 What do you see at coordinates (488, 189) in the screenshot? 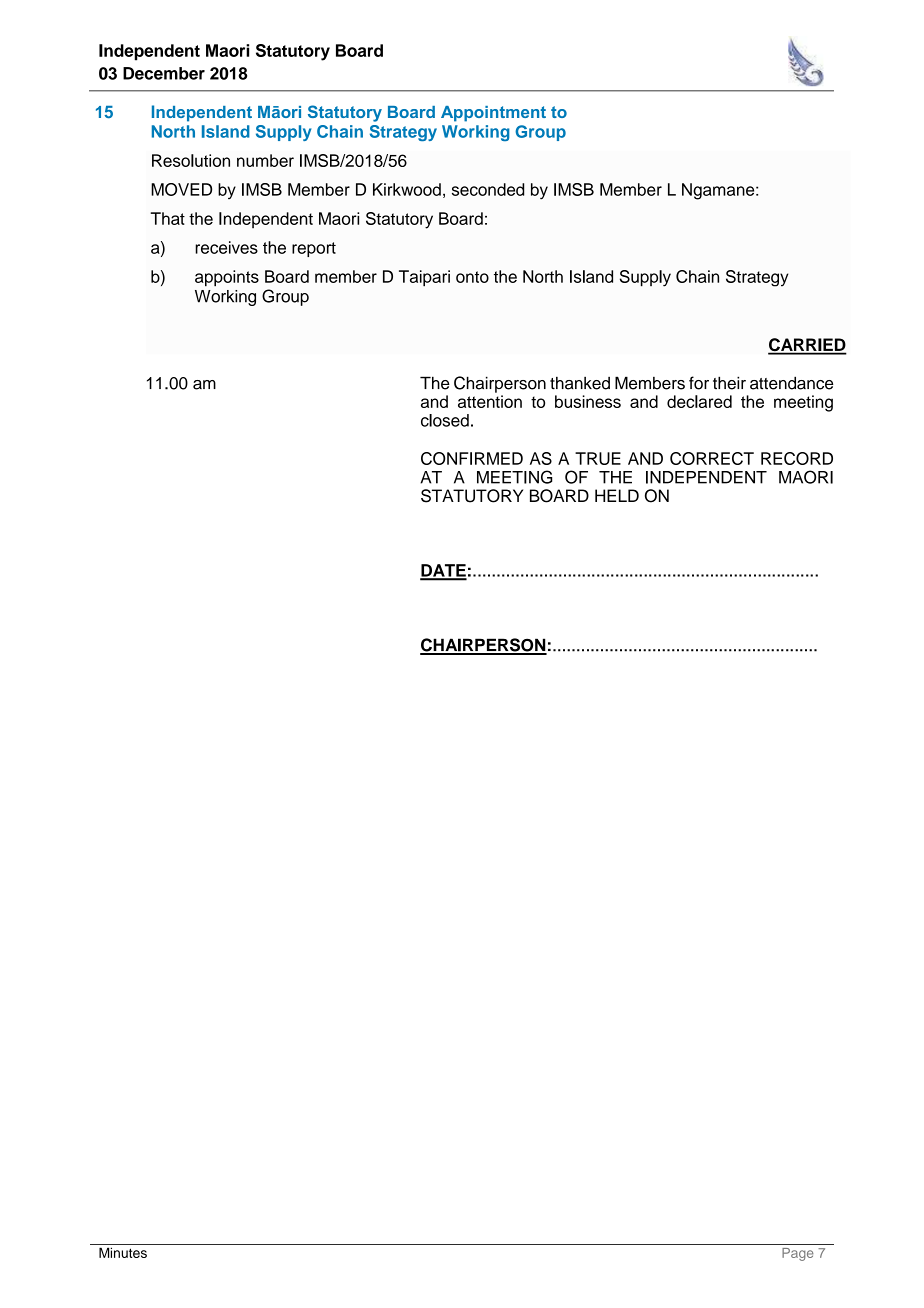
I see `seconded` at bounding box center [488, 189].
